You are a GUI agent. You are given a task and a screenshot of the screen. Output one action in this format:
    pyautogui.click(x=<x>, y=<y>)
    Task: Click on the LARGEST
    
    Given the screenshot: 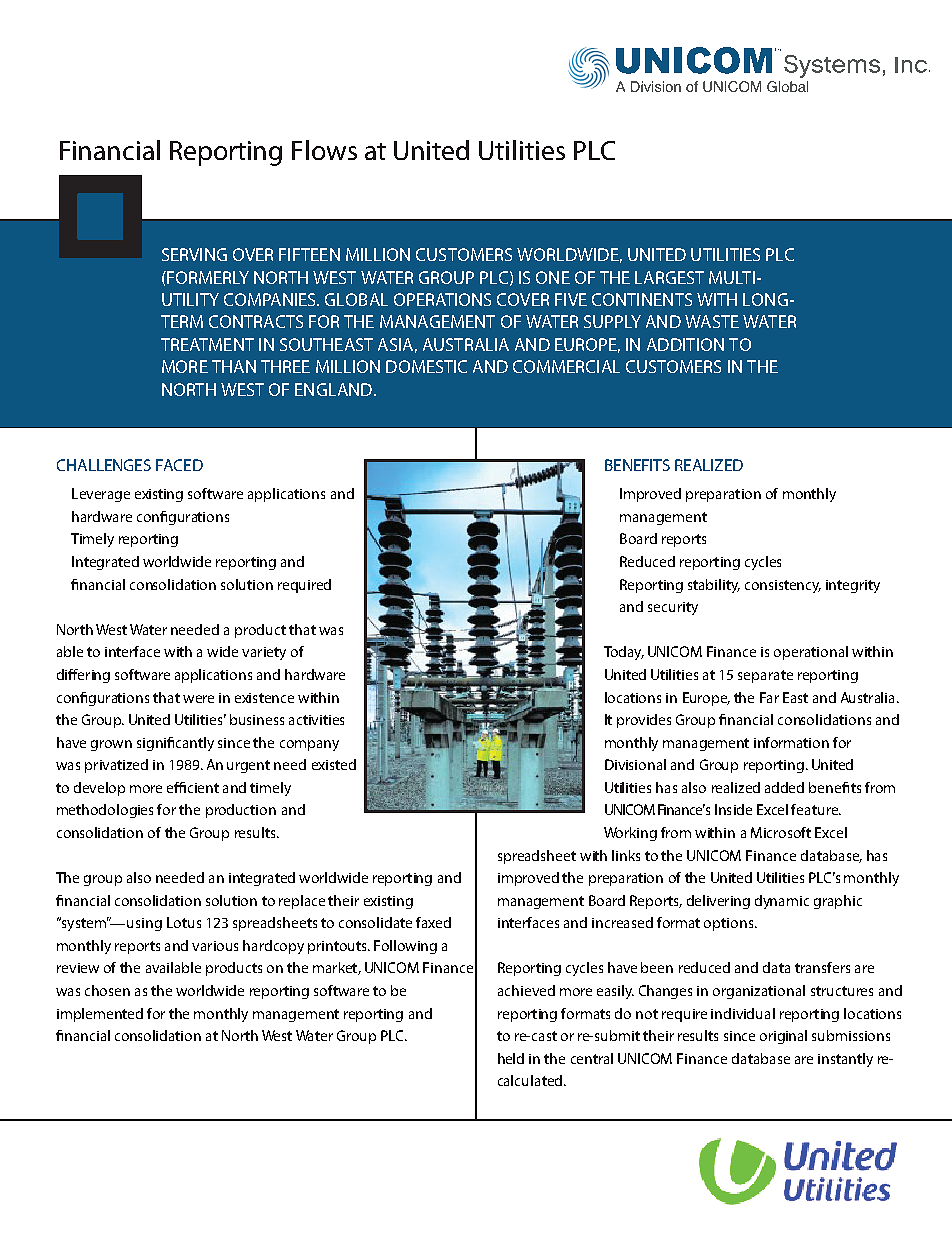 What is the action you would take?
    pyautogui.click(x=669, y=277)
